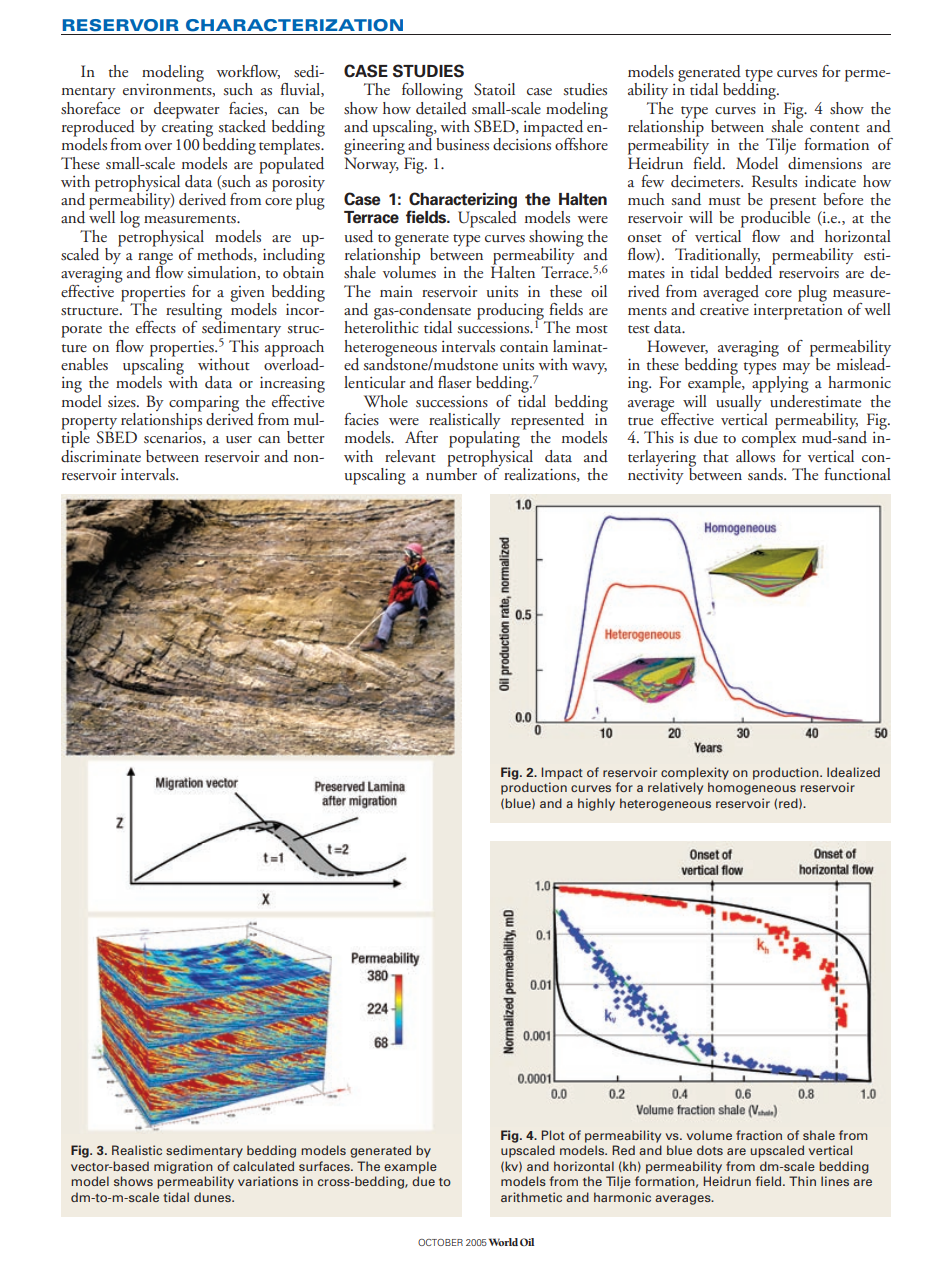  What do you see at coordinates (802, 1181) in the image?
I see `Thin` at bounding box center [802, 1181].
